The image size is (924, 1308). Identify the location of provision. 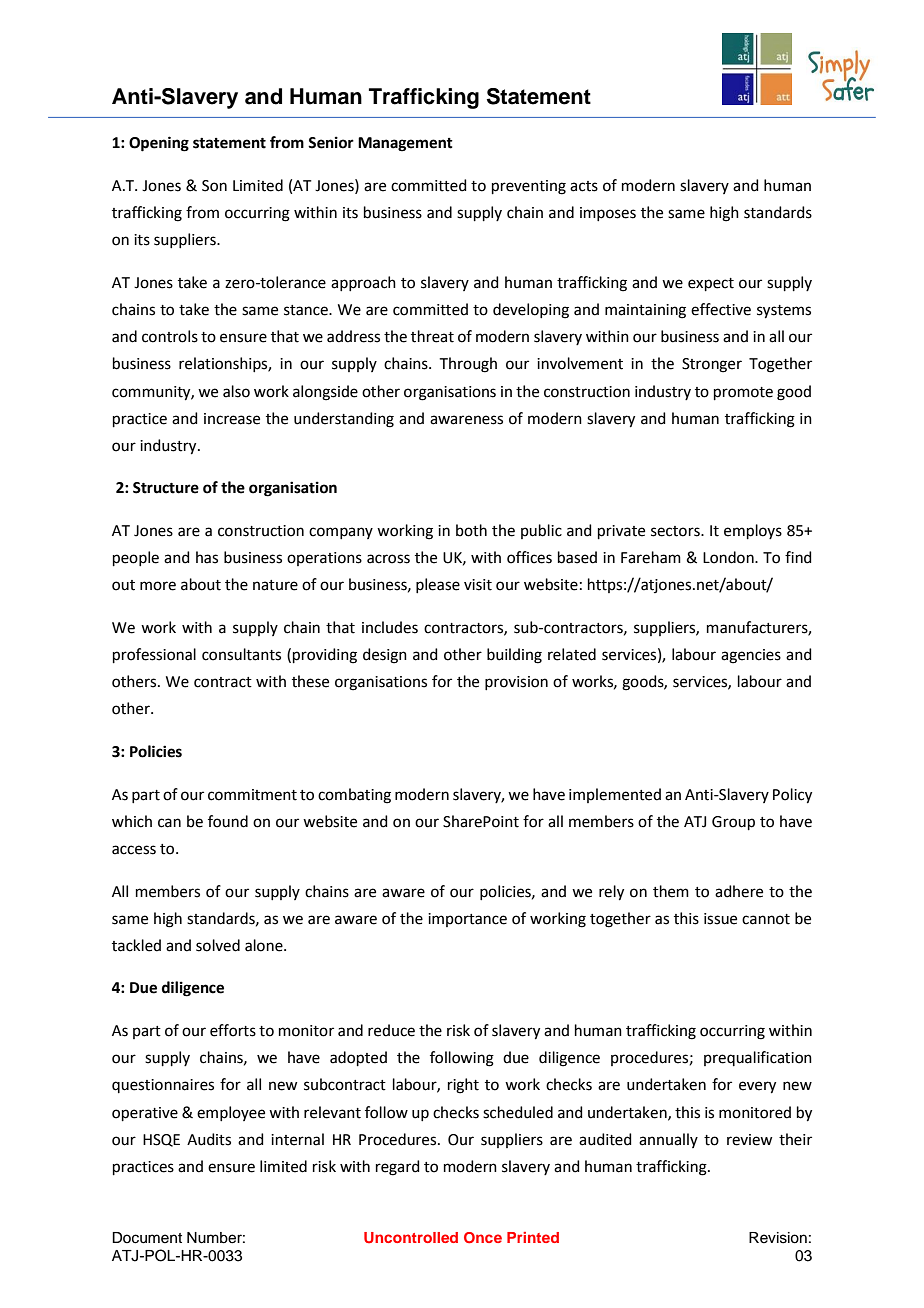
(516, 683).
